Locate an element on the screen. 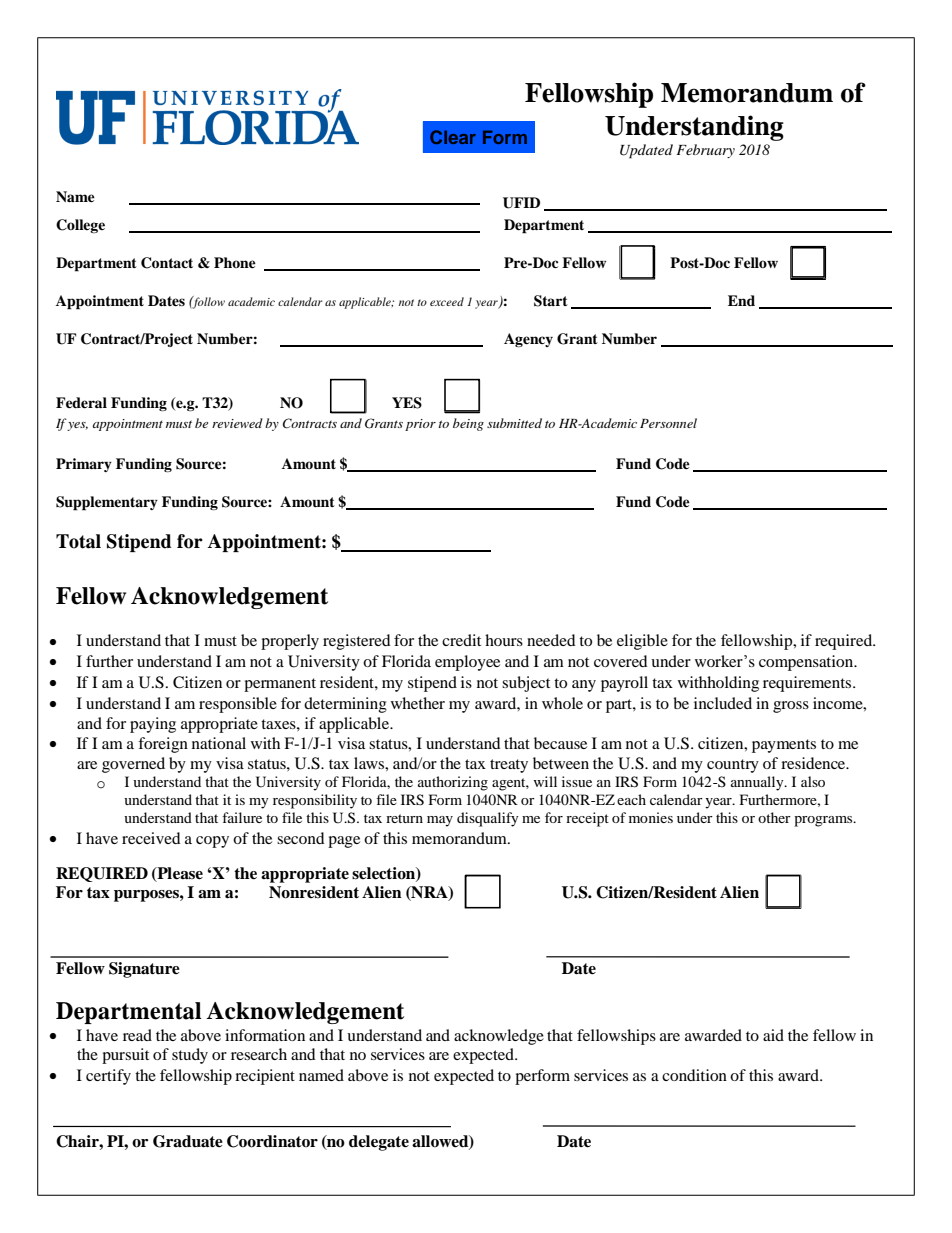 This screenshot has width=952, height=1233. received is located at coordinates (151, 838).
